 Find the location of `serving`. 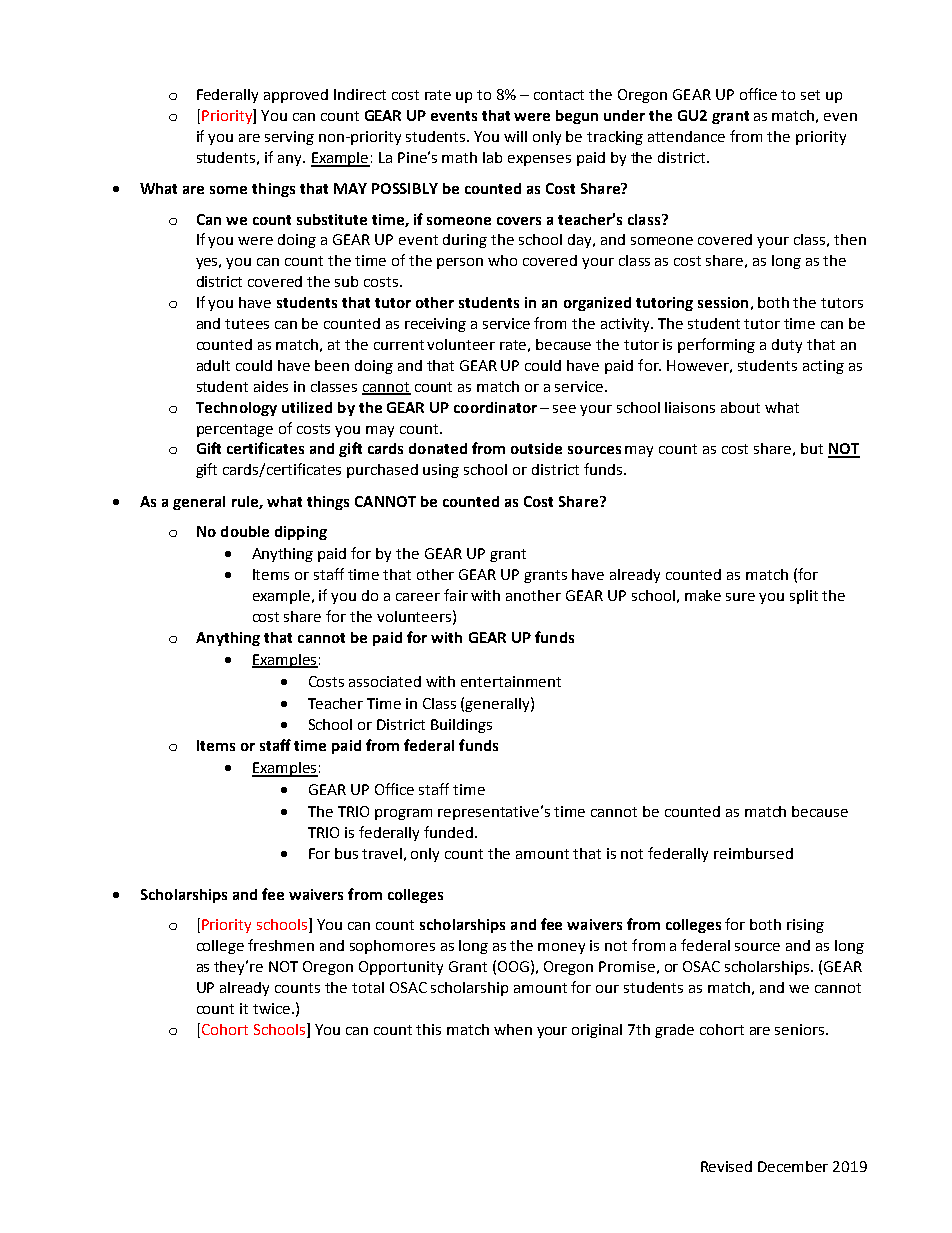

serving is located at coordinates (289, 138).
